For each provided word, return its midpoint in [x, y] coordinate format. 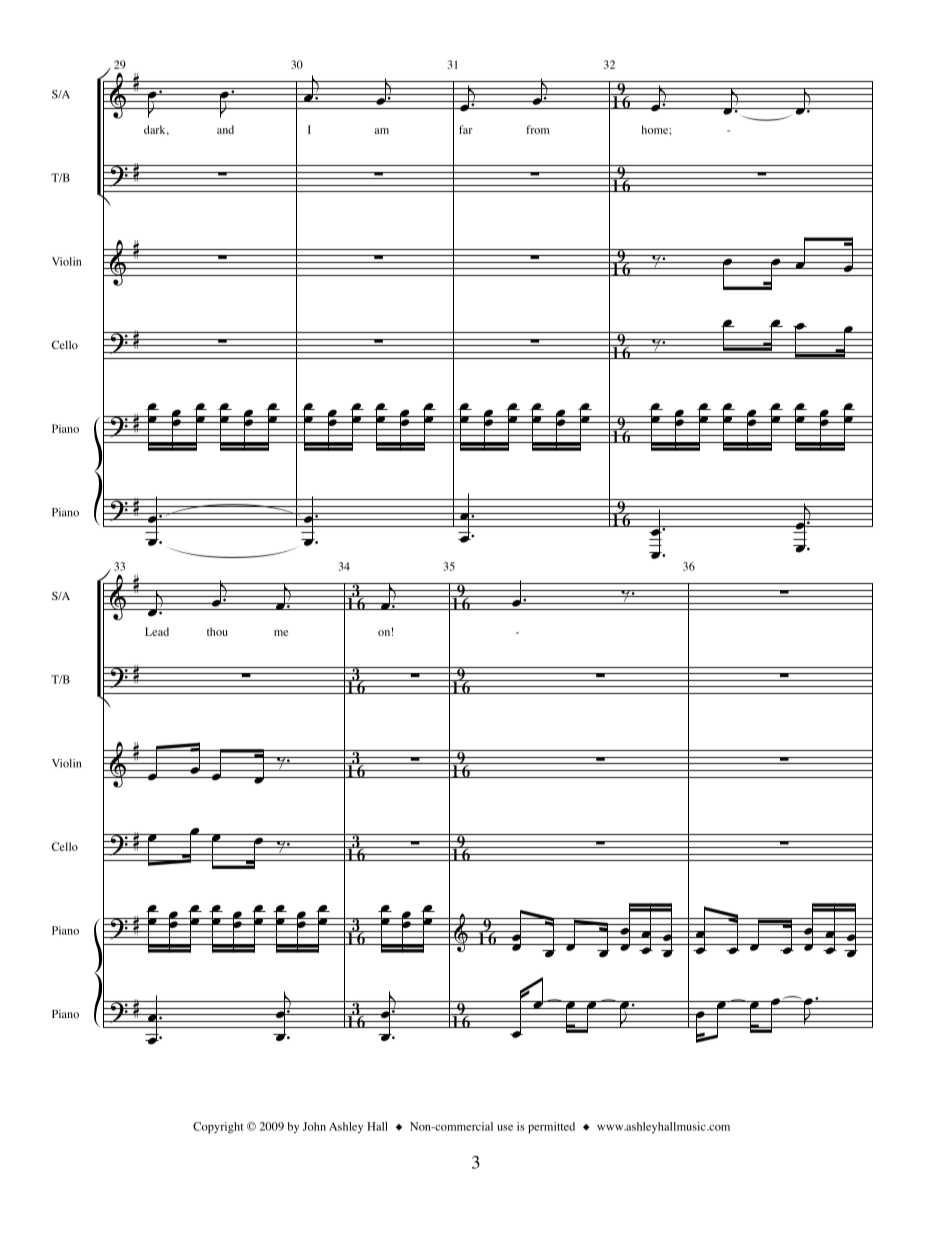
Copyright [218, 1128]
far [466, 129]
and [225, 129]
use [505, 1128]
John [314, 1126]
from [537, 129]
